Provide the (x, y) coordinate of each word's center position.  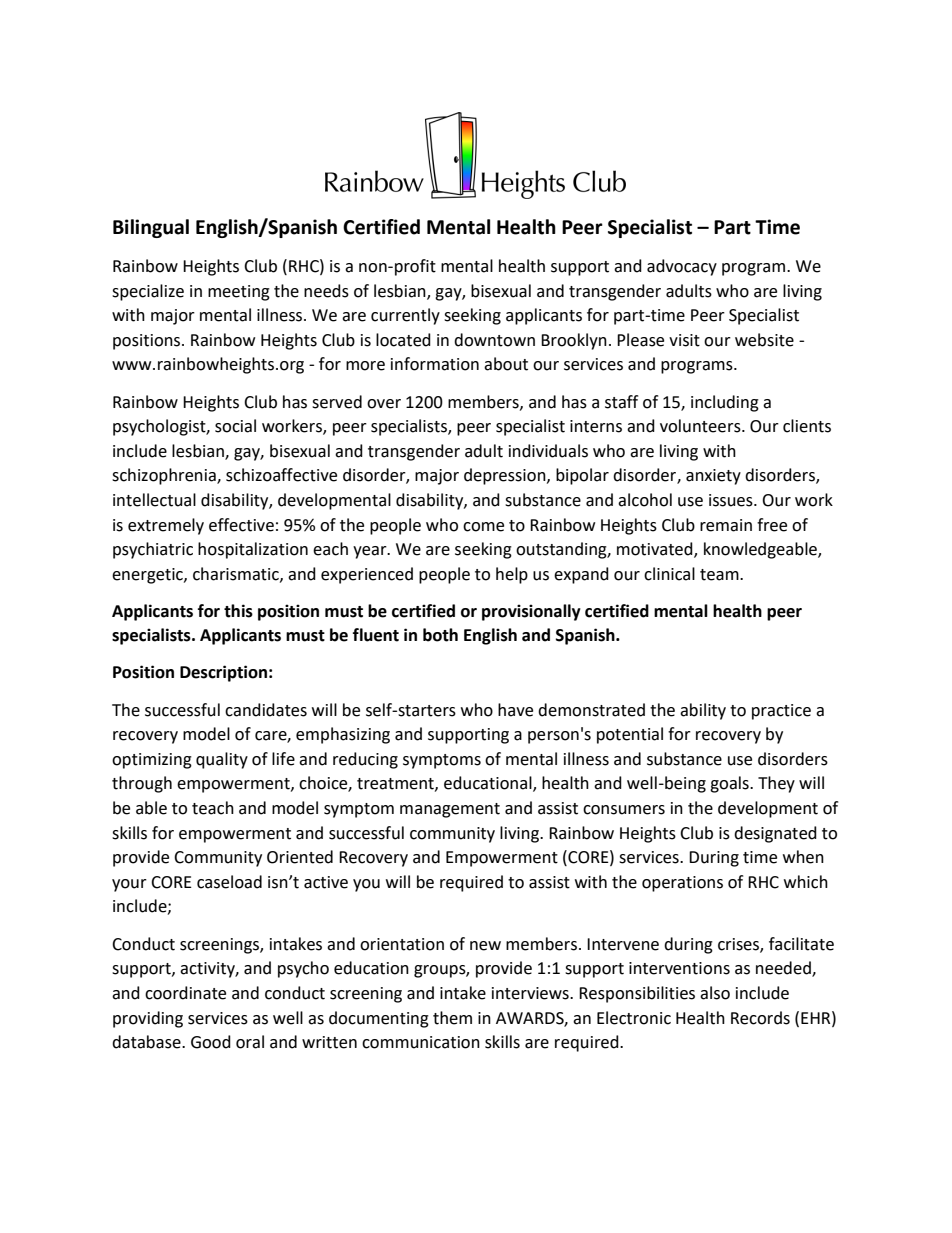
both (440, 635)
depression (506, 476)
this (238, 611)
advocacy (682, 267)
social (235, 426)
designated (775, 834)
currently (405, 316)
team (720, 575)
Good (211, 1042)
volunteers (701, 426)
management (450, 810)
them (452, 1018)
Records (760, 1018)
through (142, 784)
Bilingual (151, 228)
